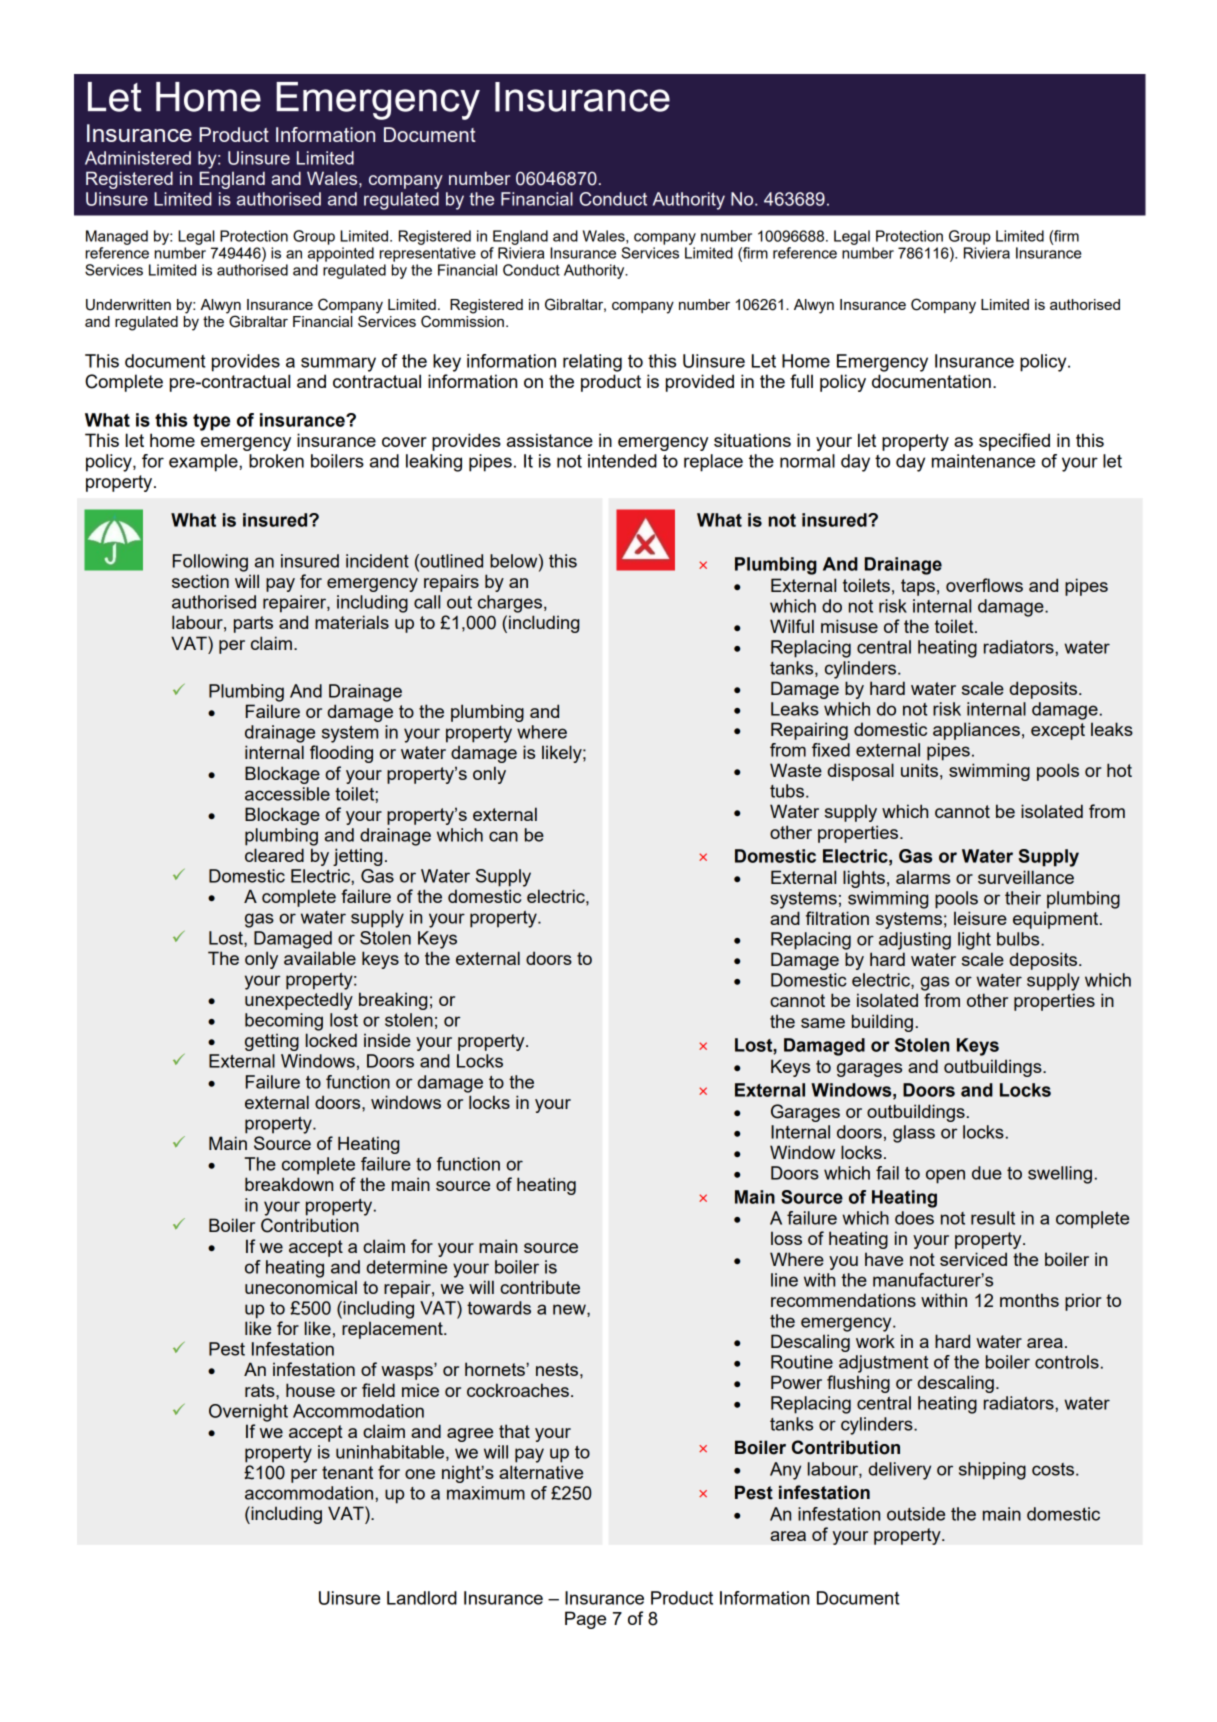 Image resolution: width=1217 pixels, height=1722 pixels. I want to click on their, so click(1023, 898).
